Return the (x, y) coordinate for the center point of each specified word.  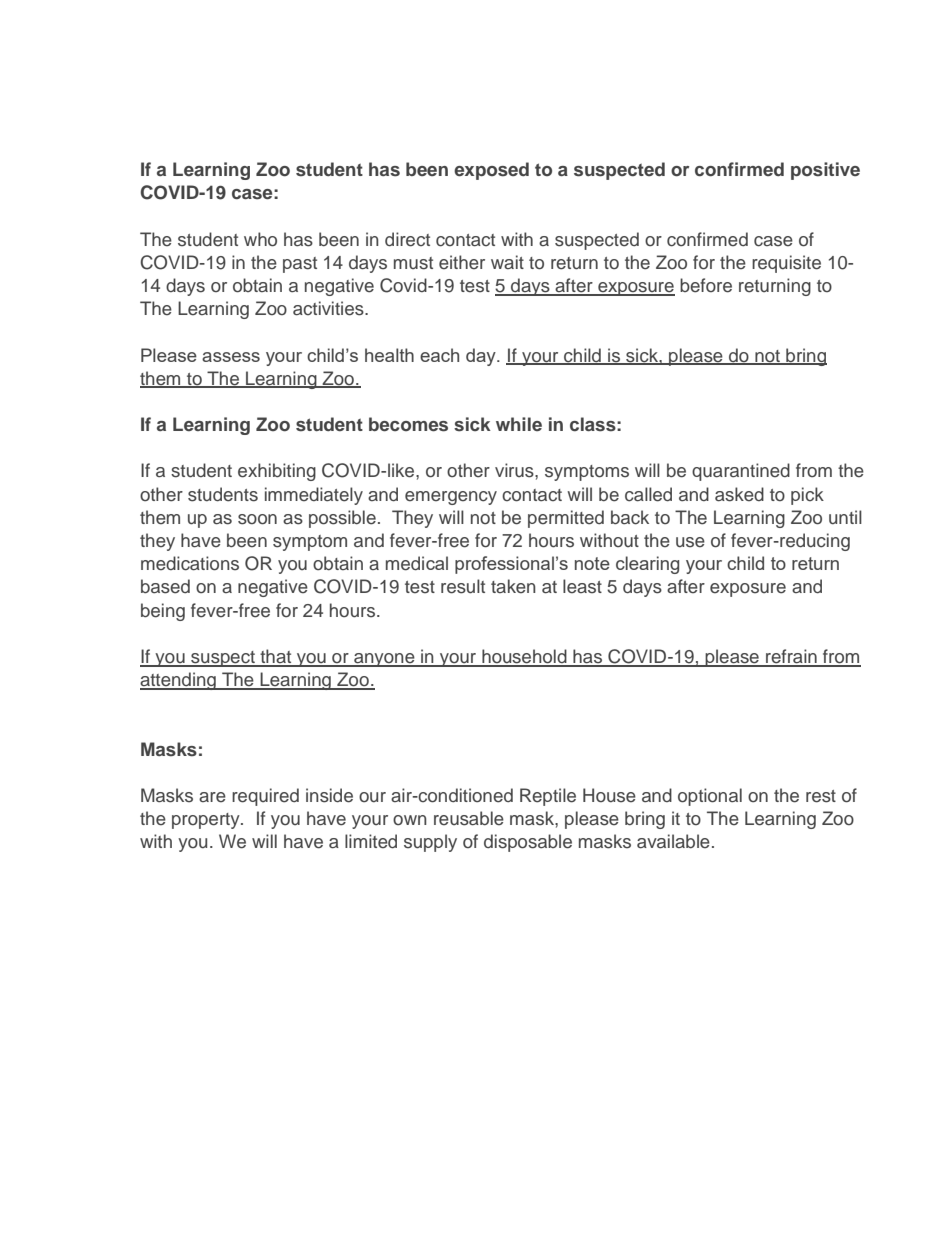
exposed (491, 171)
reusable (469, 818)
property (207, 821)
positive (825, 171)
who (260, 239)
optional (710, 797)
